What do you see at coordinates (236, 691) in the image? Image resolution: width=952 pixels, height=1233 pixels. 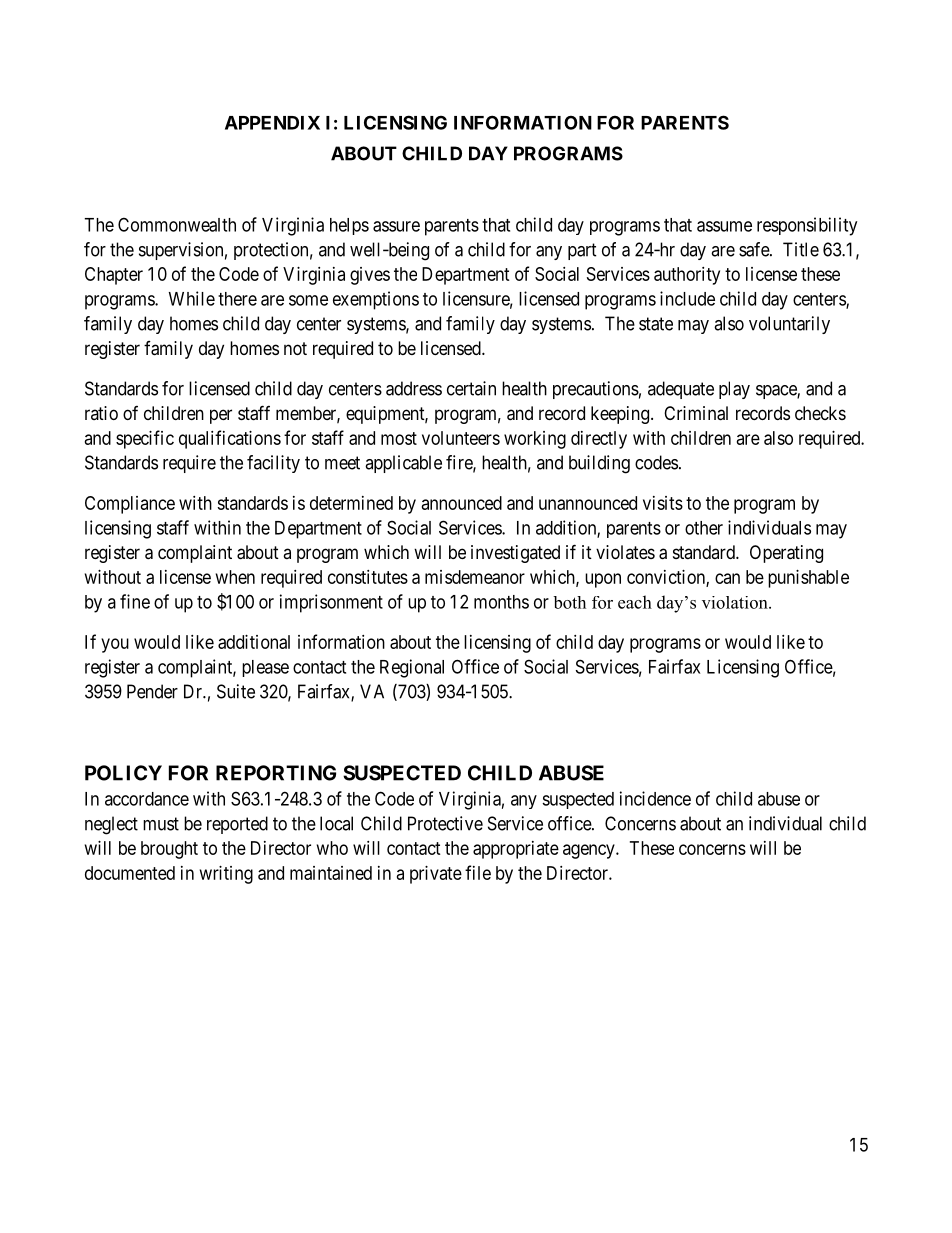 I see `Suite` at bounding box center [236, 691].
